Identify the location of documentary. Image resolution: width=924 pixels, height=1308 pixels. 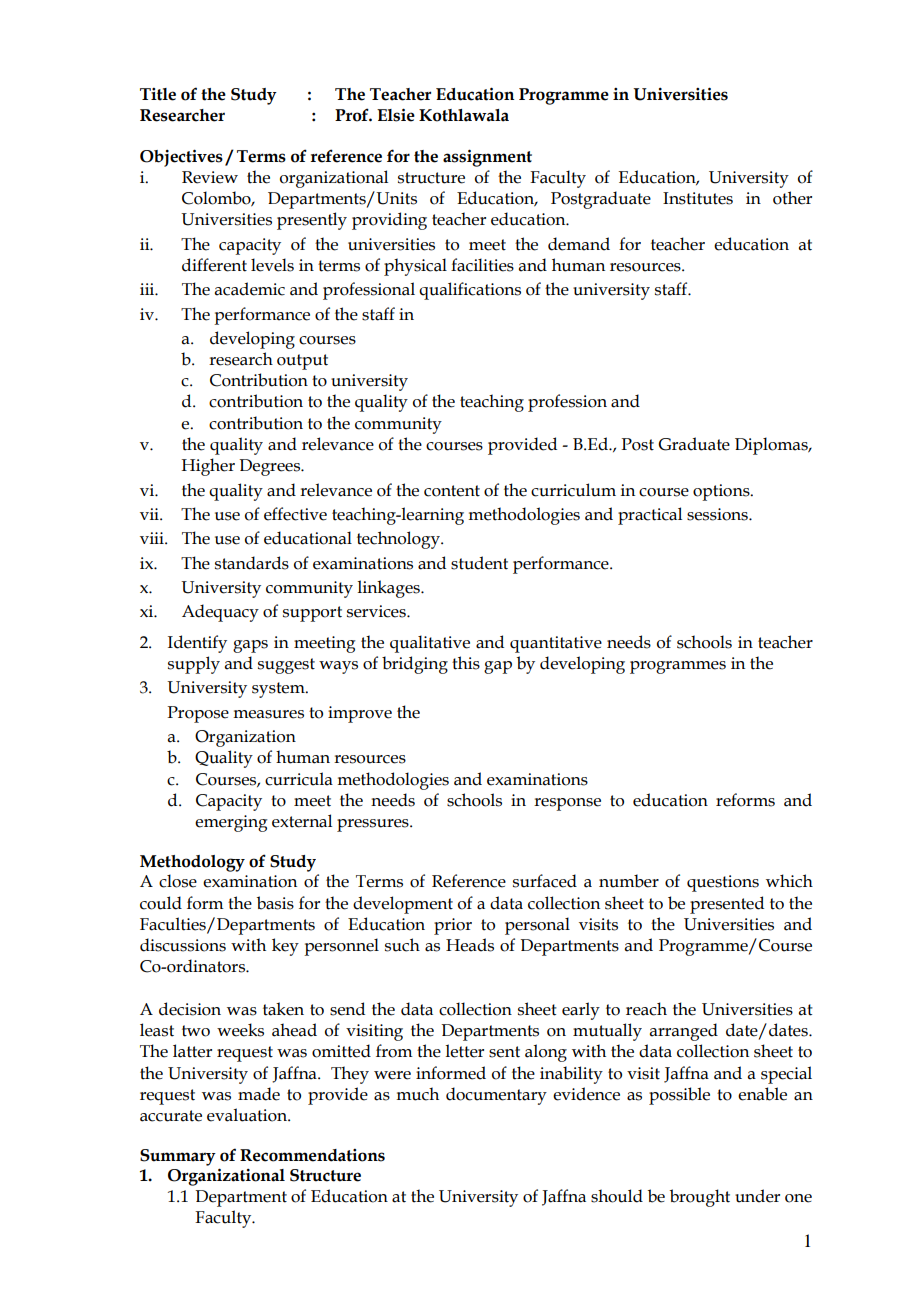
(496, 1096).
